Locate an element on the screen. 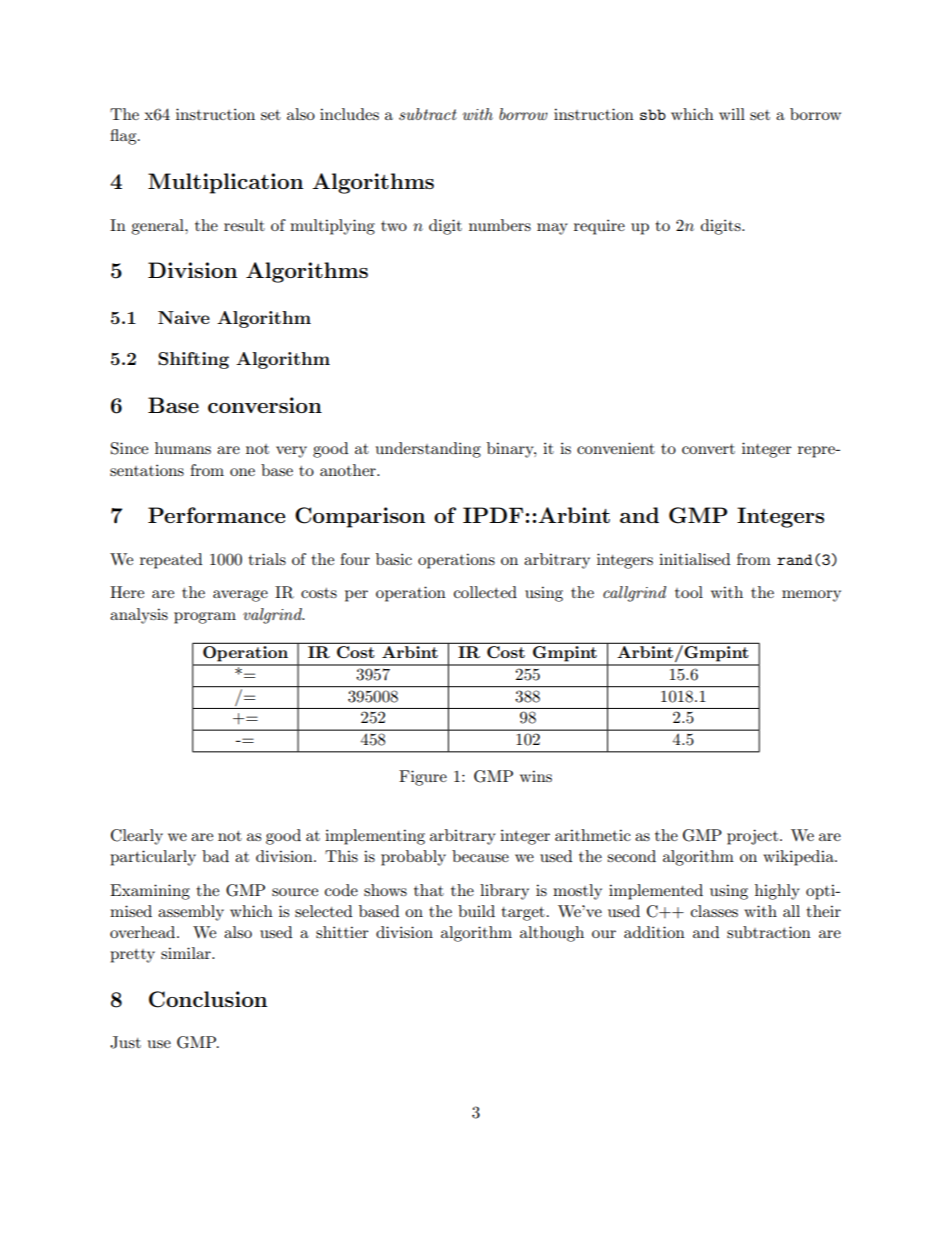 The image size is (952, 1233). numbers is located at coordinates (500, 225).
